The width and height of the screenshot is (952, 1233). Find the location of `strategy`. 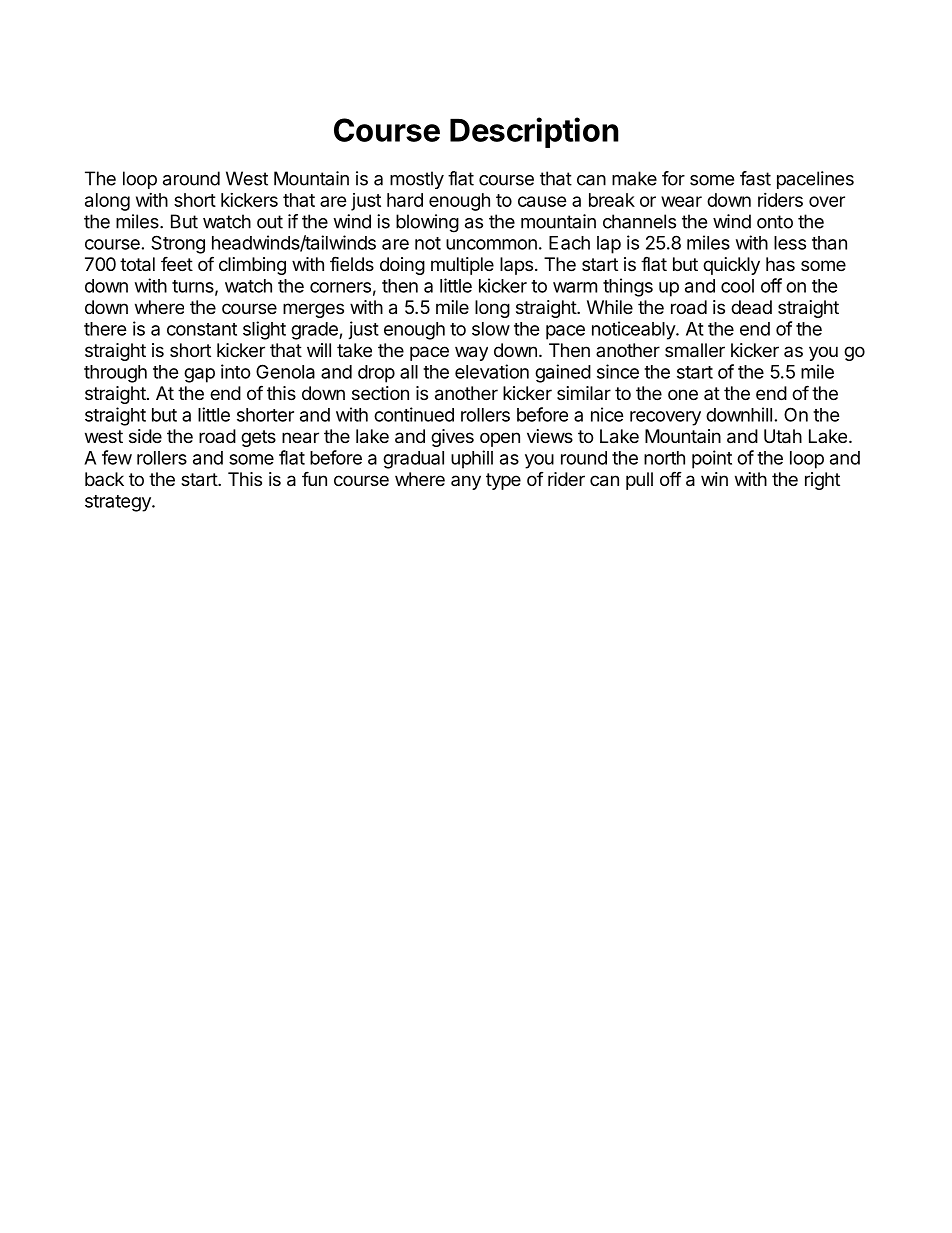

strategy is located at coordinates (119, 503).
